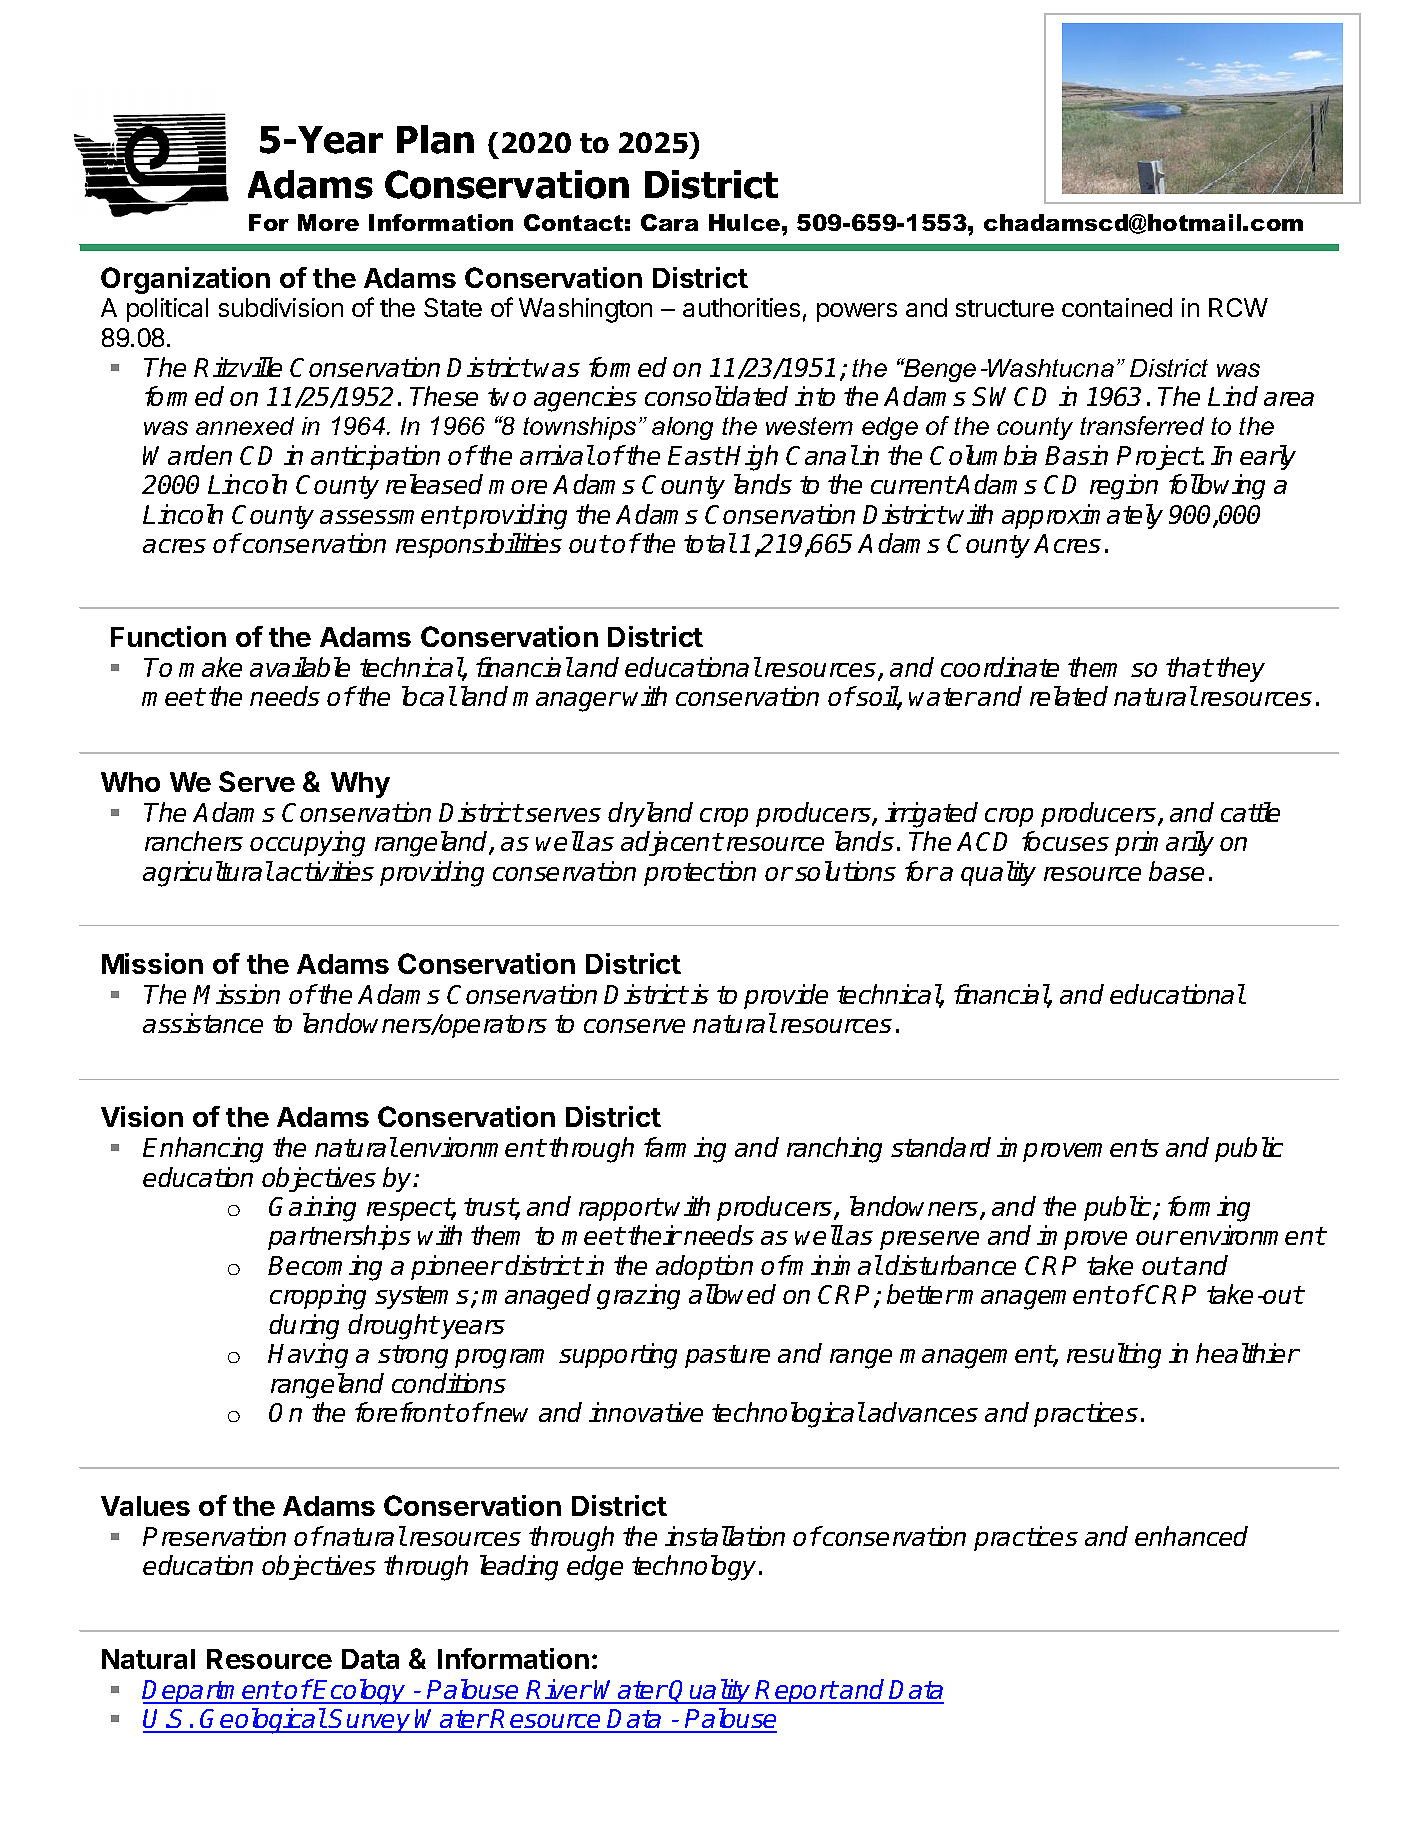 The image size is (1427, 1847). What do you see at coordinates (212, 1692) in the screenshot?
I see `Department` at bounding box center [212, 1692].
